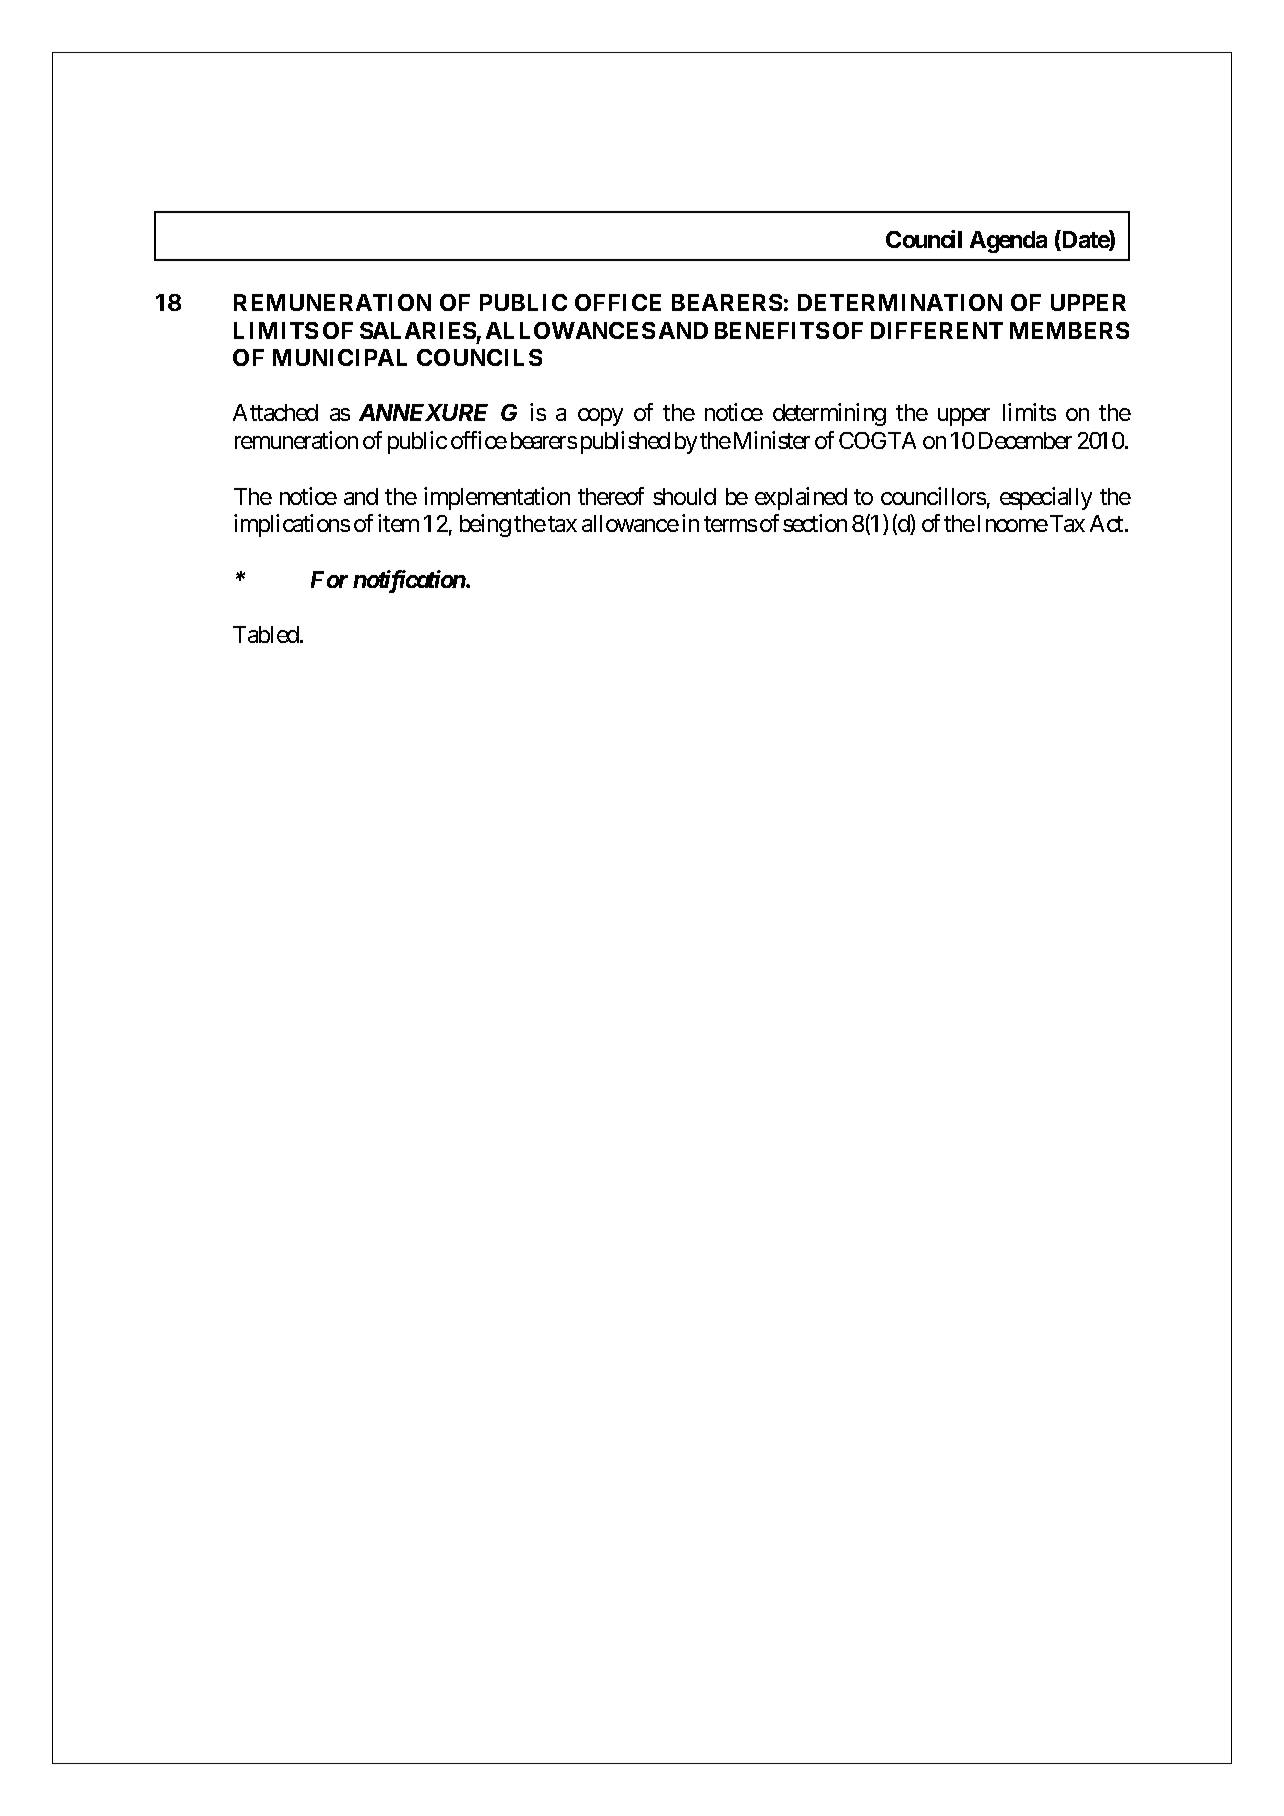 This image has height=1816, width=1284. Describe the element at coordinates (625, 442) in the image. I see `published` at that location.
